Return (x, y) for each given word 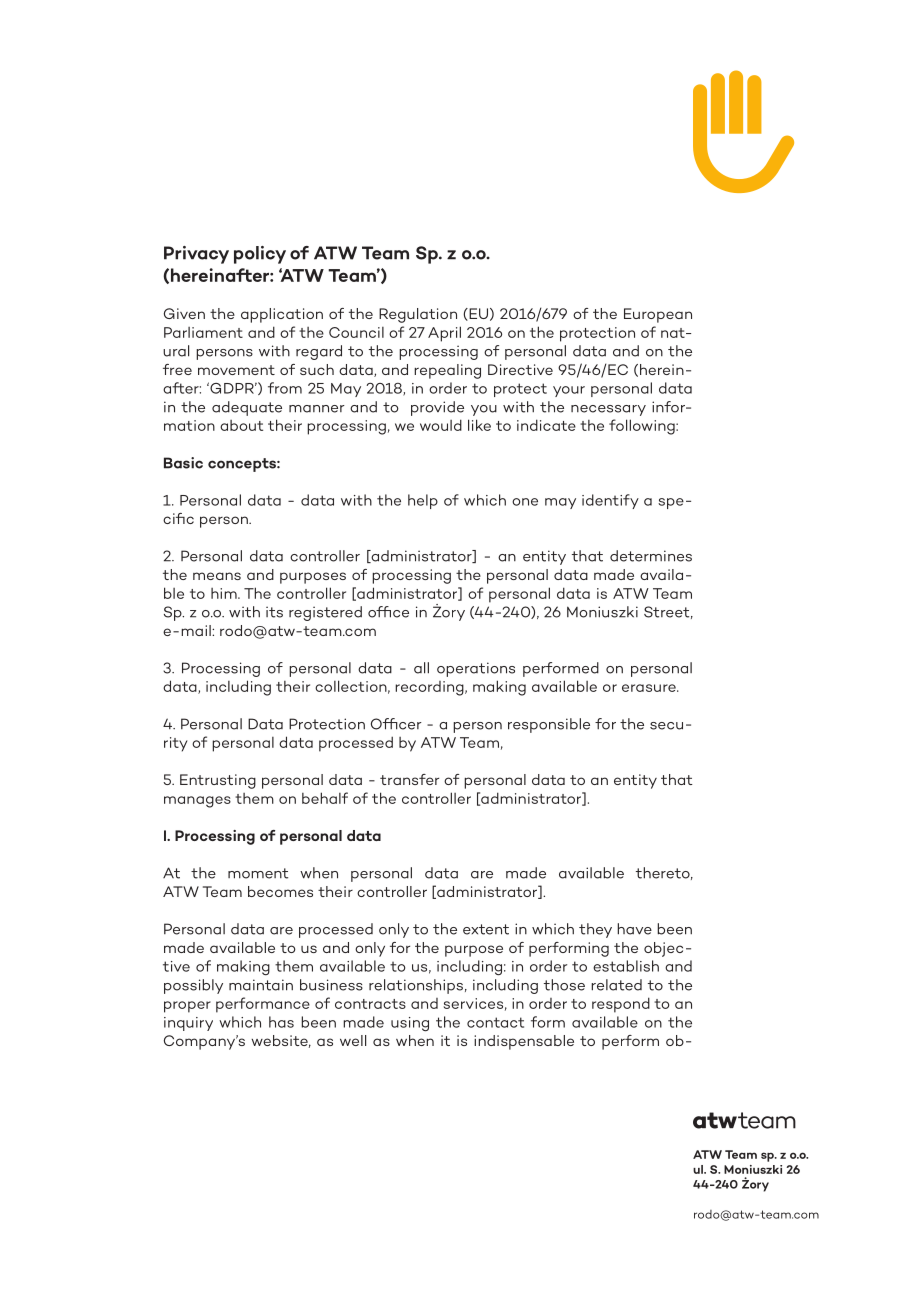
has (281, 1022)
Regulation (418, 315)
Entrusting (218, 781)
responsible (549, 725)
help (423, 501)
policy (260, 255)
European (658, 315)
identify (610, 501)
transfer (409, 779)
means (217, 576)
